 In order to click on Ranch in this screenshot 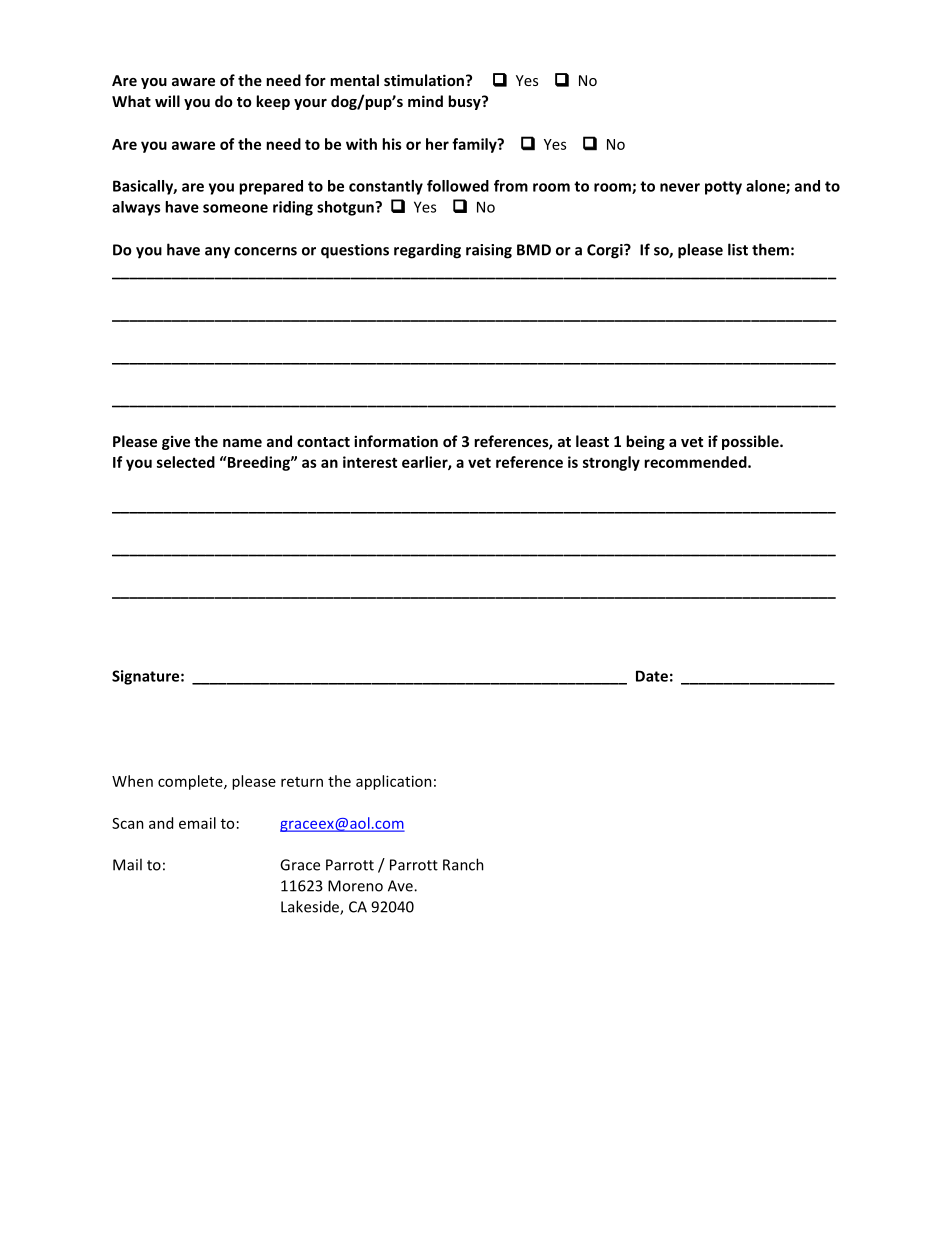, I will do `click(463, 864)`.
